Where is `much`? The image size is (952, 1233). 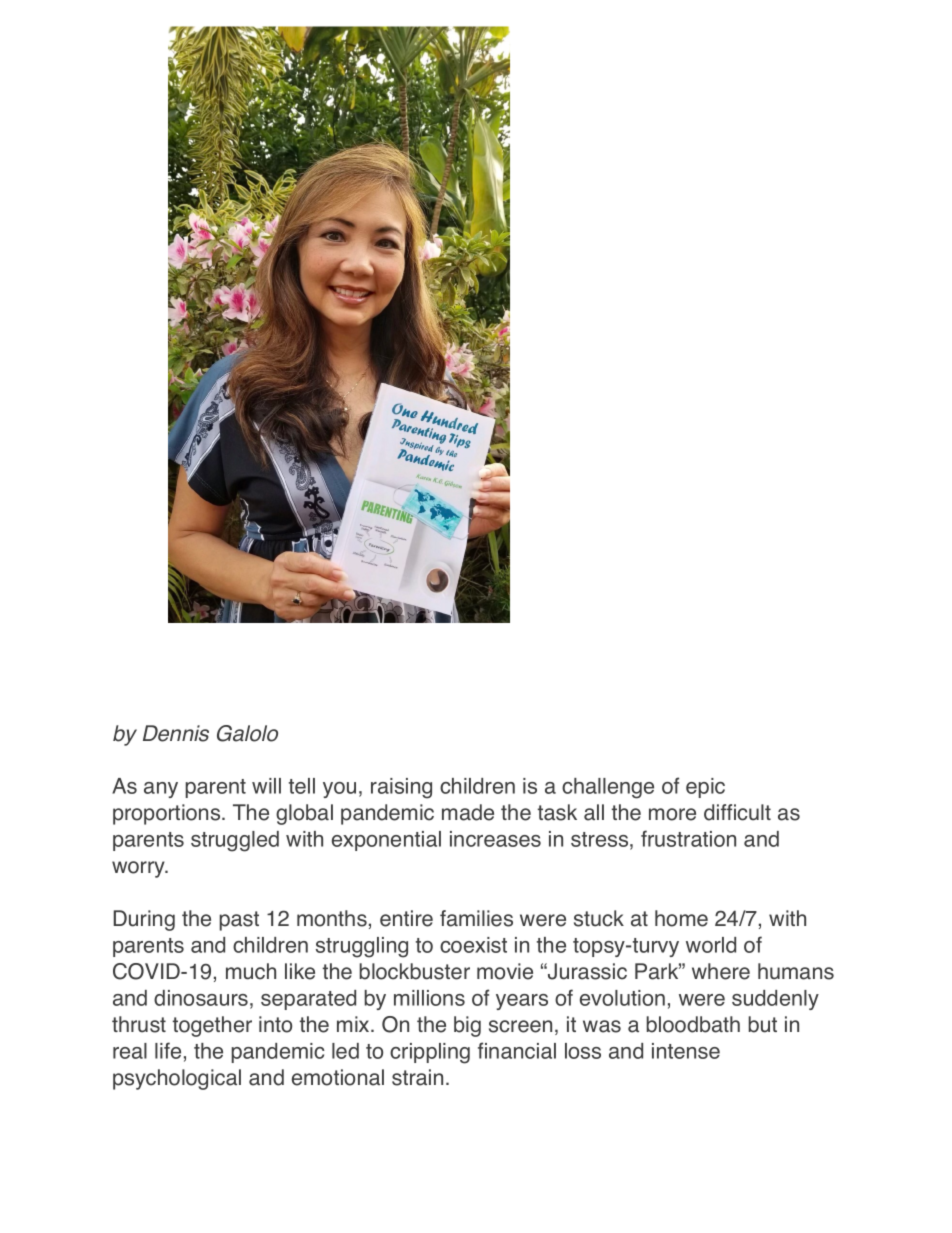 much is located at coordinates (251, 971).
